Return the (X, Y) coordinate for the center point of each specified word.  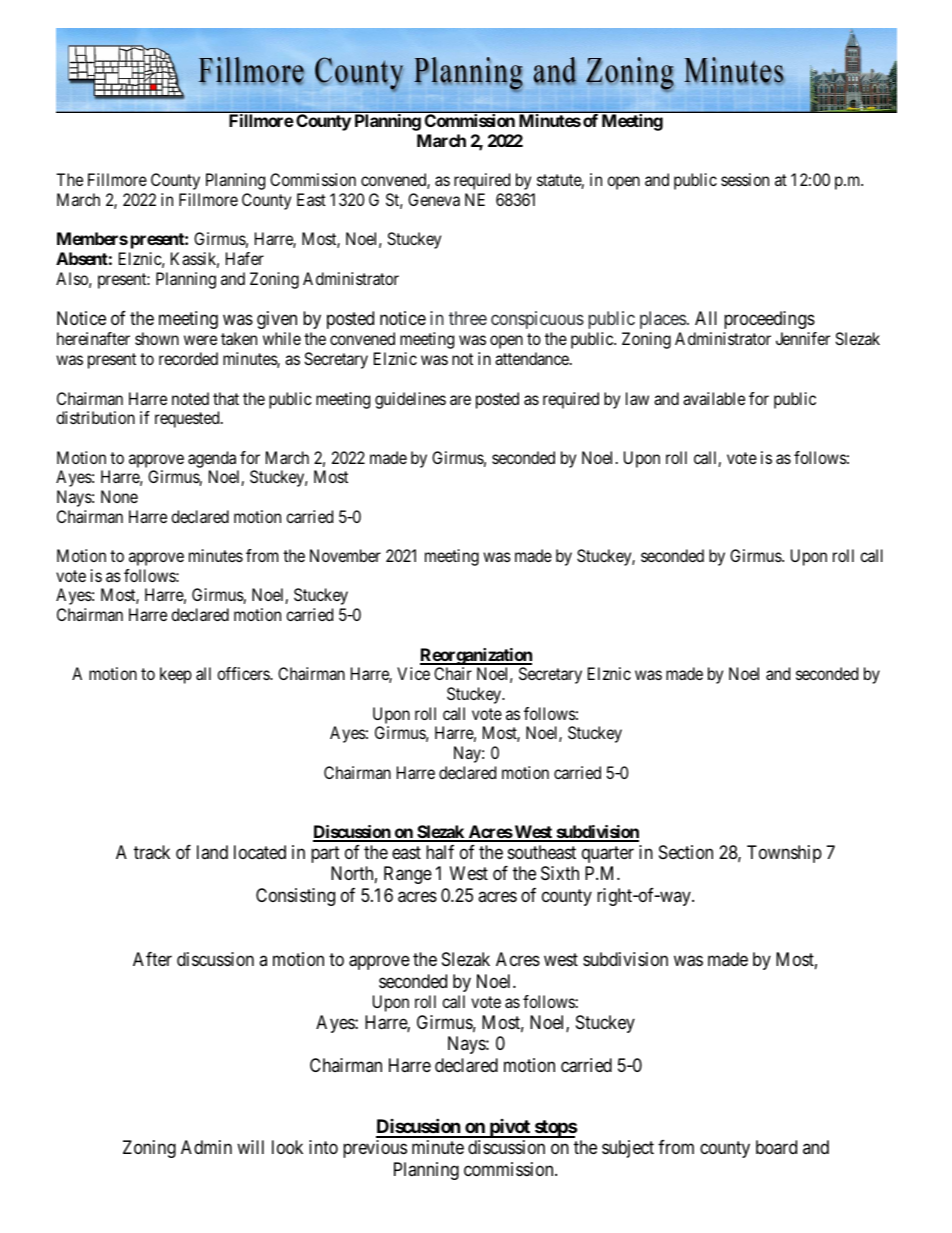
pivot (509, 1128)
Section (686, 852)
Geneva (434, 199)
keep (176, 675)
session (745, 179)
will (250, 1147)
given (277, 320)
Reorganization (476, 658)
